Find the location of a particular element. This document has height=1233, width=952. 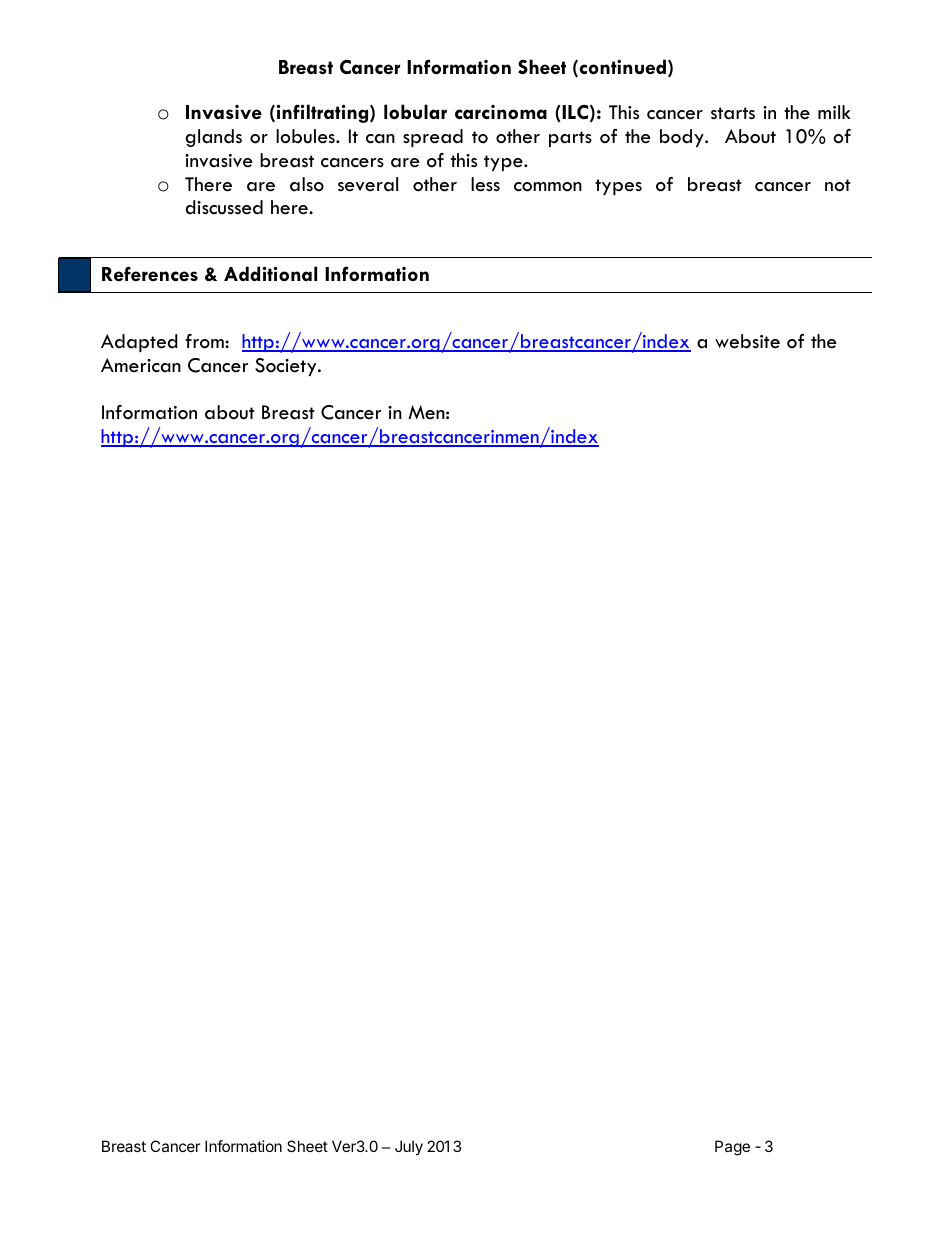

website is located at coordinates (747, 341).
